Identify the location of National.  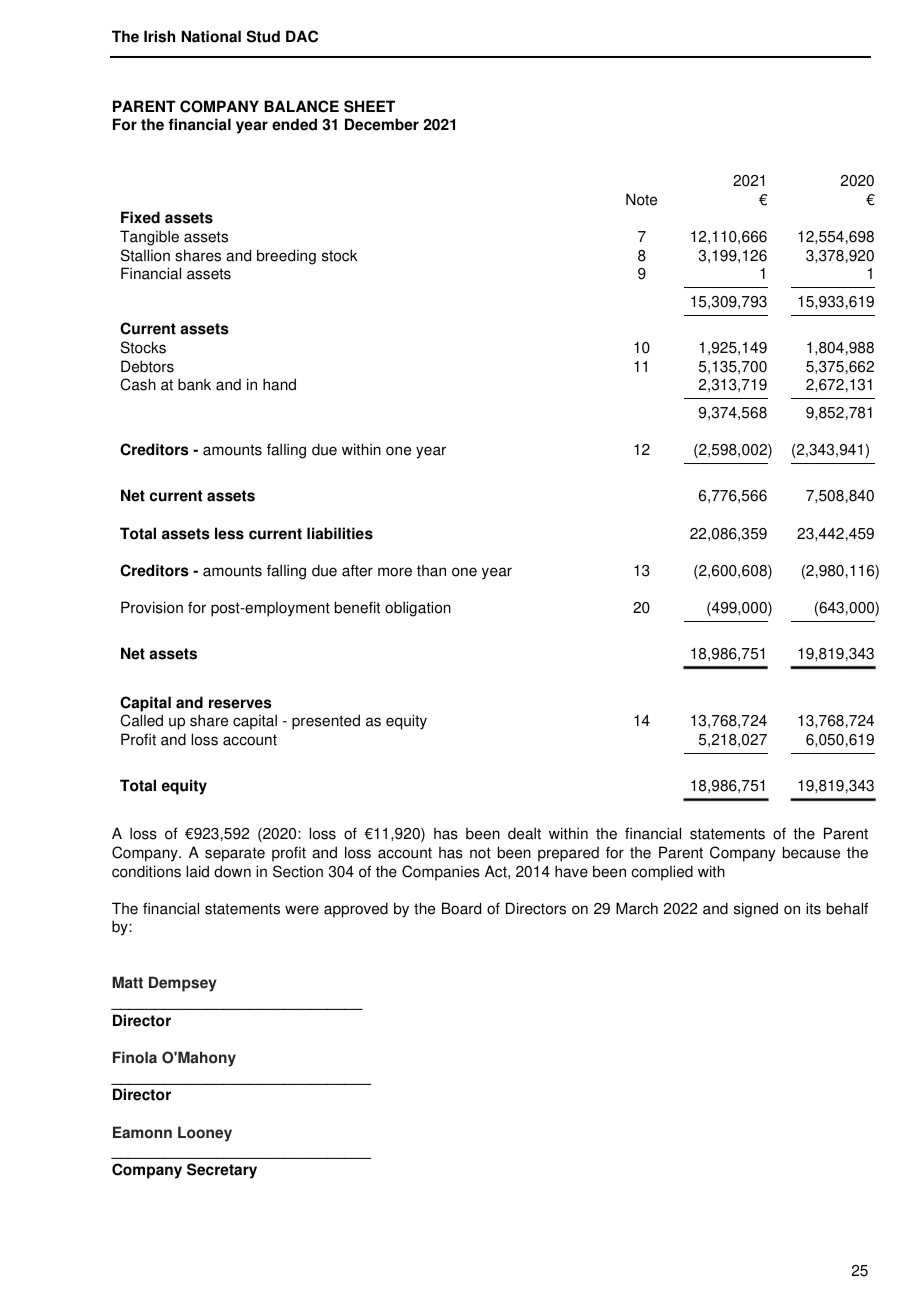
(211, 36).
